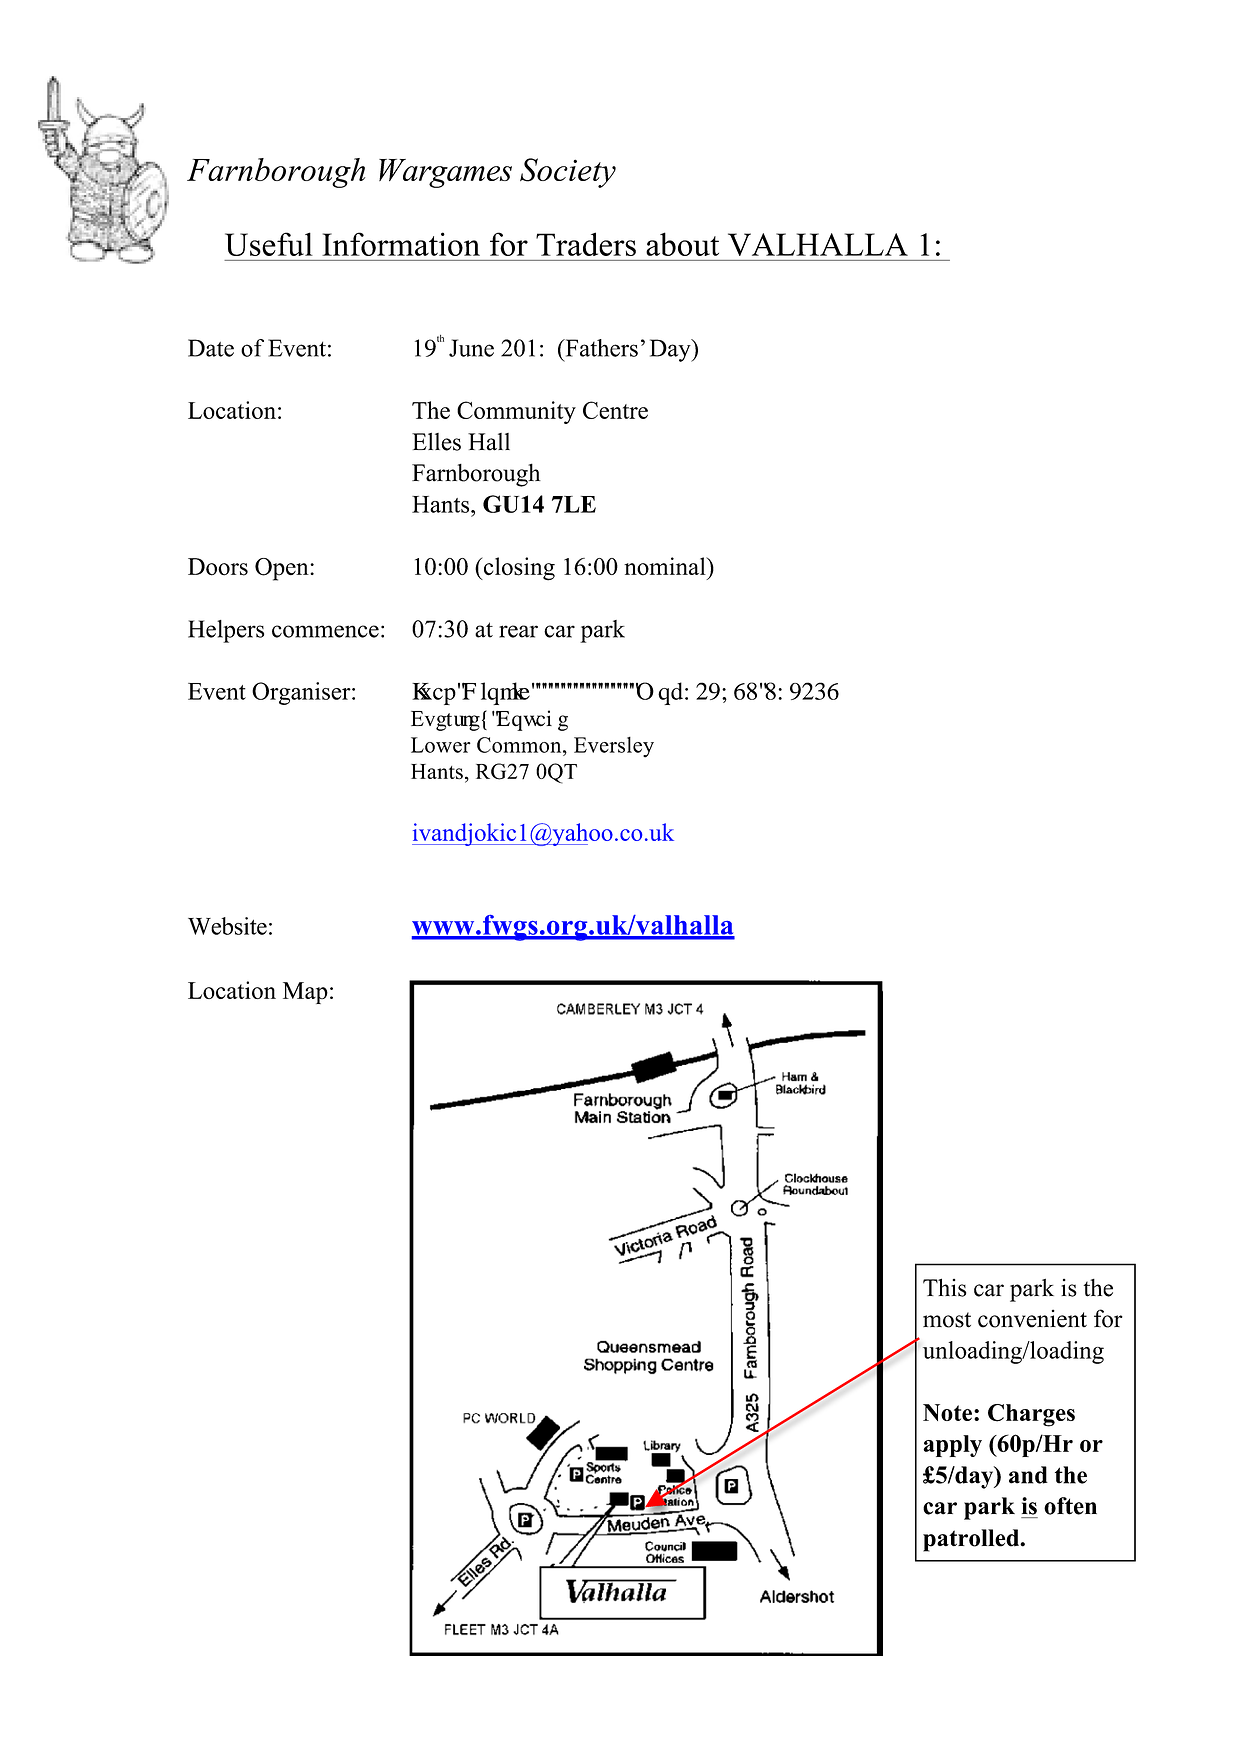  Describe the element at coordinates (305, 993) in the screenshot. I see `Map` at that location.
